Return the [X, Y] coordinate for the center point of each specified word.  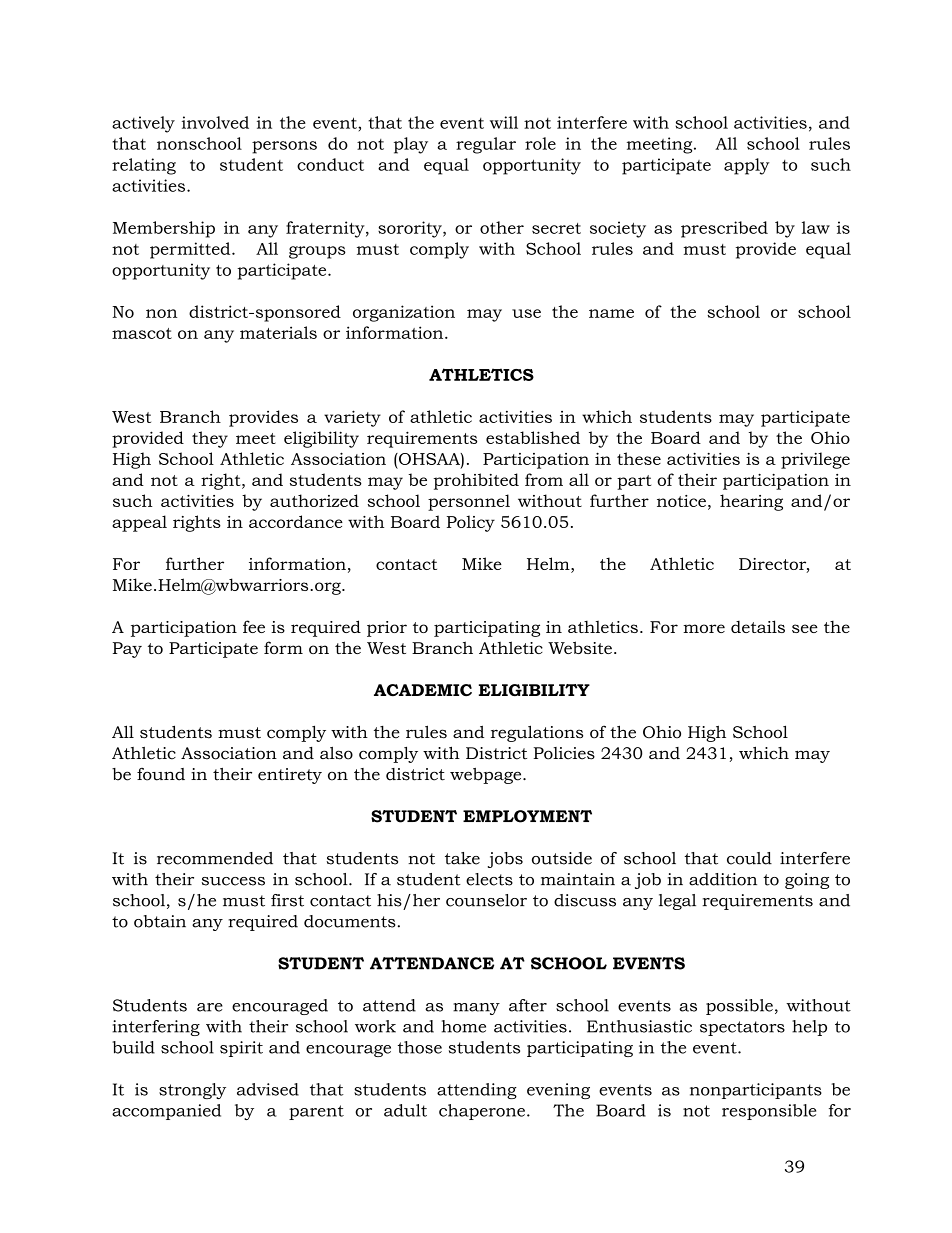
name [611, 313]
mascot [142, 333]
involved [215, 122]
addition [723, 879]
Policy [471, 523]
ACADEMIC [423, 690]
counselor [486, 900]
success [233, 881]
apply [747, 166]
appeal [139, 523]
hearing [751, 502]
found [161, 774]
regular [486, 145]
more [704, 628]
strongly [192, 1091]
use [526, 313]
